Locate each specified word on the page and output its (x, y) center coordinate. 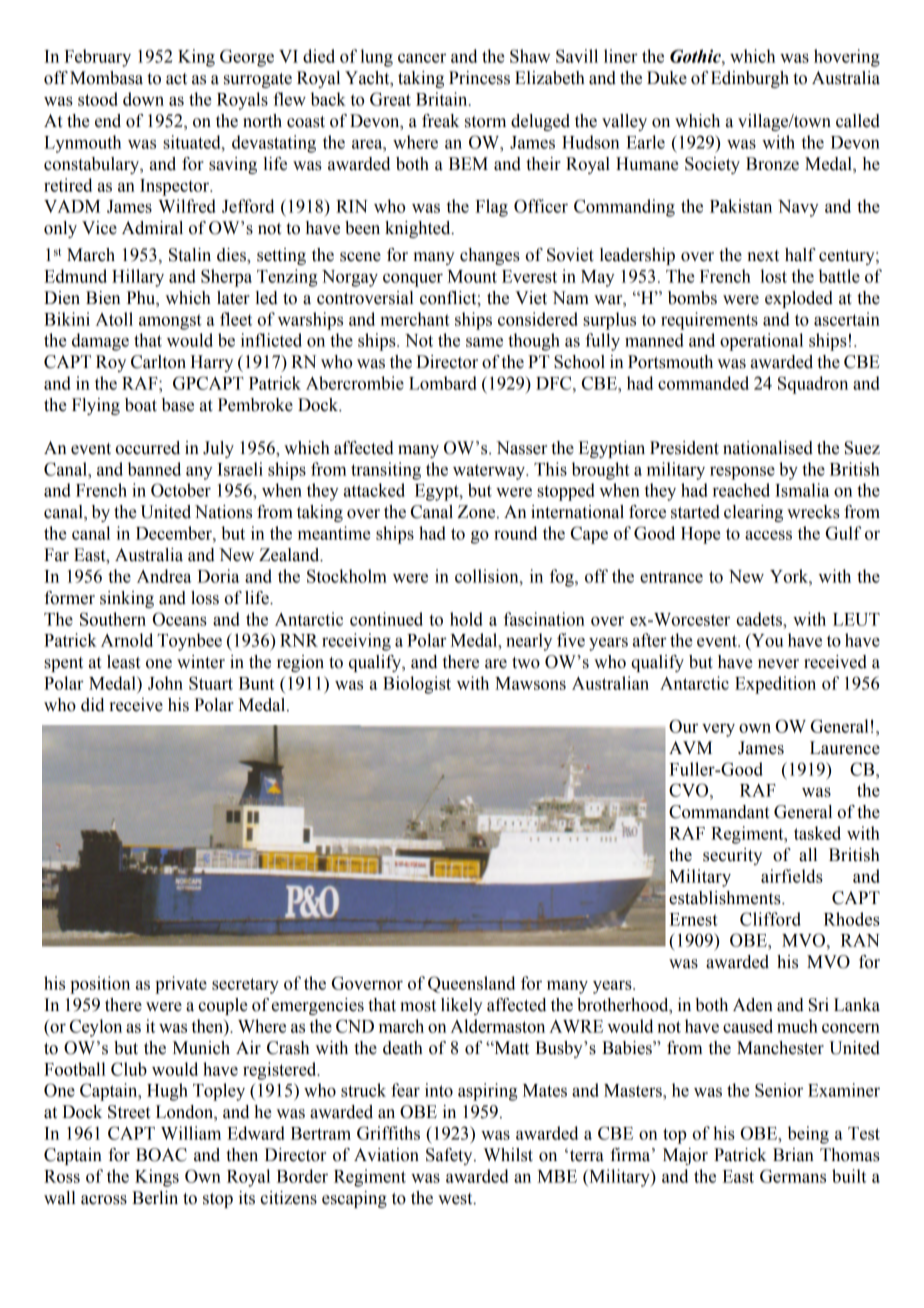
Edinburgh (750, 79)
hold (466, 619)
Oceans (180, 619)
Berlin (155, 1198)
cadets (760, 619)
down (143, 99)
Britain (443, 99)
